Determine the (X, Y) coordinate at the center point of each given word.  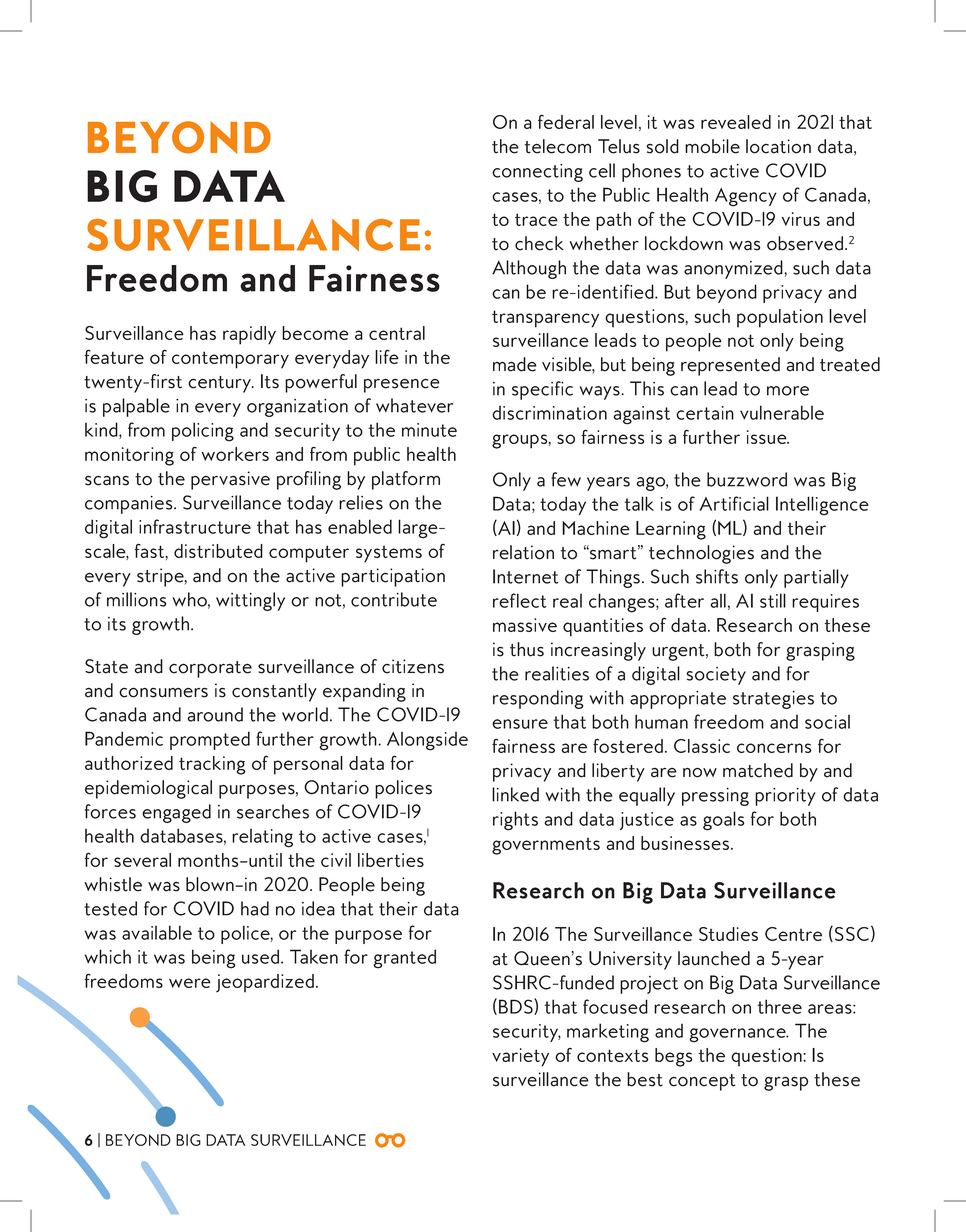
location (778, 146)
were (190, 983)
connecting (537, 173)
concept (702, 1082)
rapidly (249, 335)
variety (520, 1057)
